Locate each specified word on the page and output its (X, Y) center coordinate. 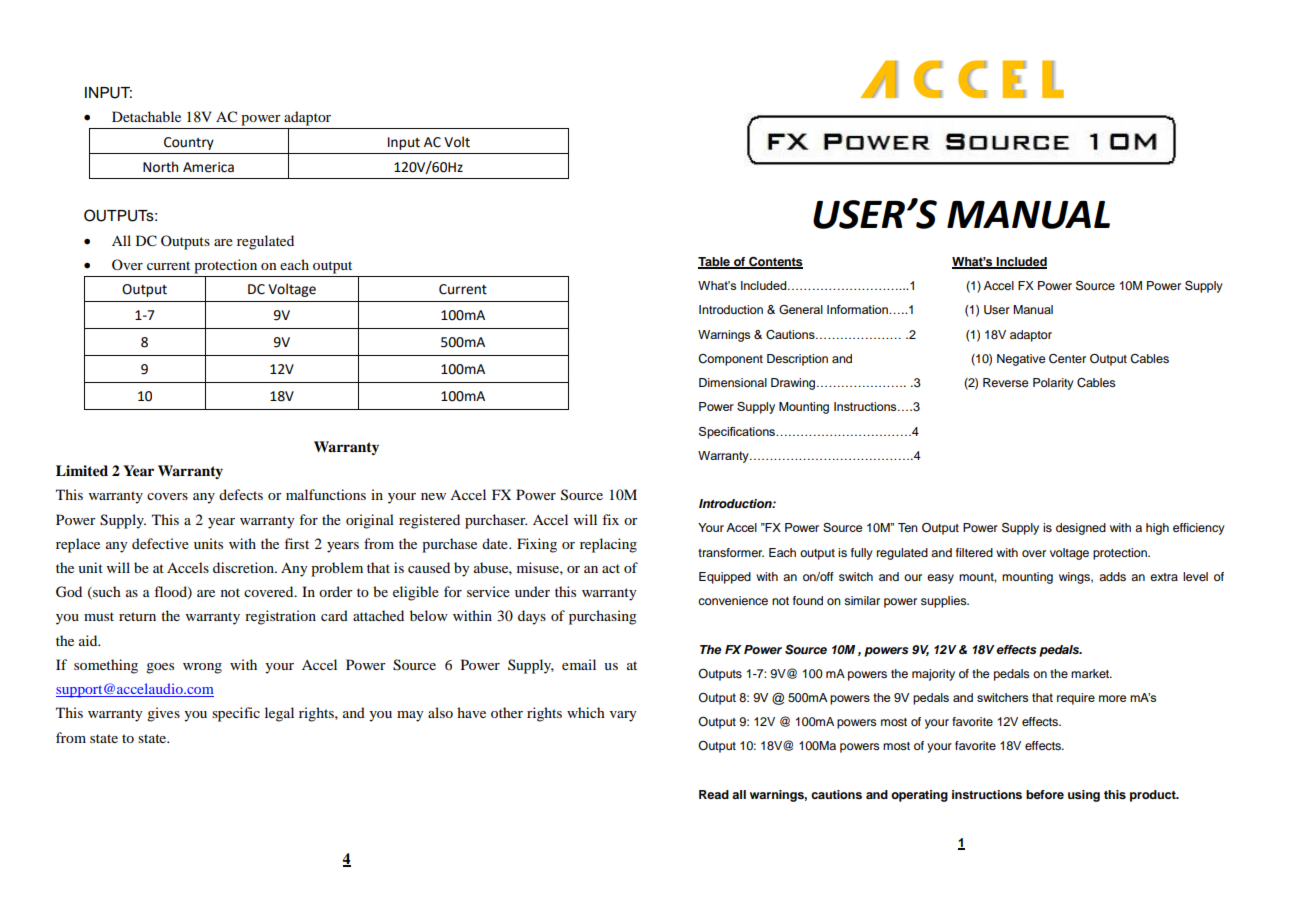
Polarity (1053, 384)
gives (163, 714)
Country (189, 143)
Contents (775, 263)
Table (715, 263)
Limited (82, 470)
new (433, 496)
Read (714, 794)
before (1045, 794)
